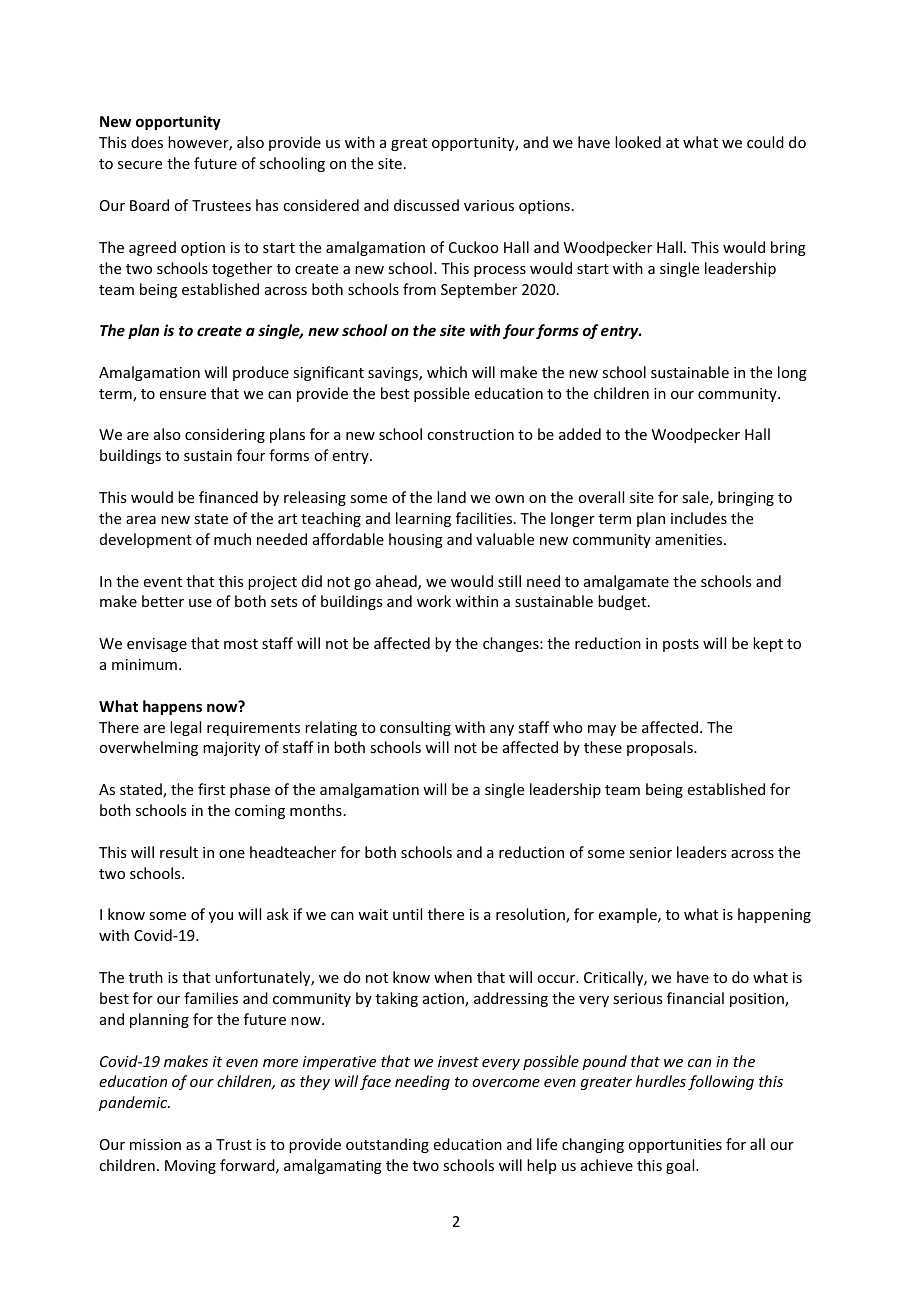 Image resolution: width=924 pixels, height=1308 pixels. What do you see at coordinates (695, 998) in the screenshot?
I see `financial` at bounding box center [695, 998].
